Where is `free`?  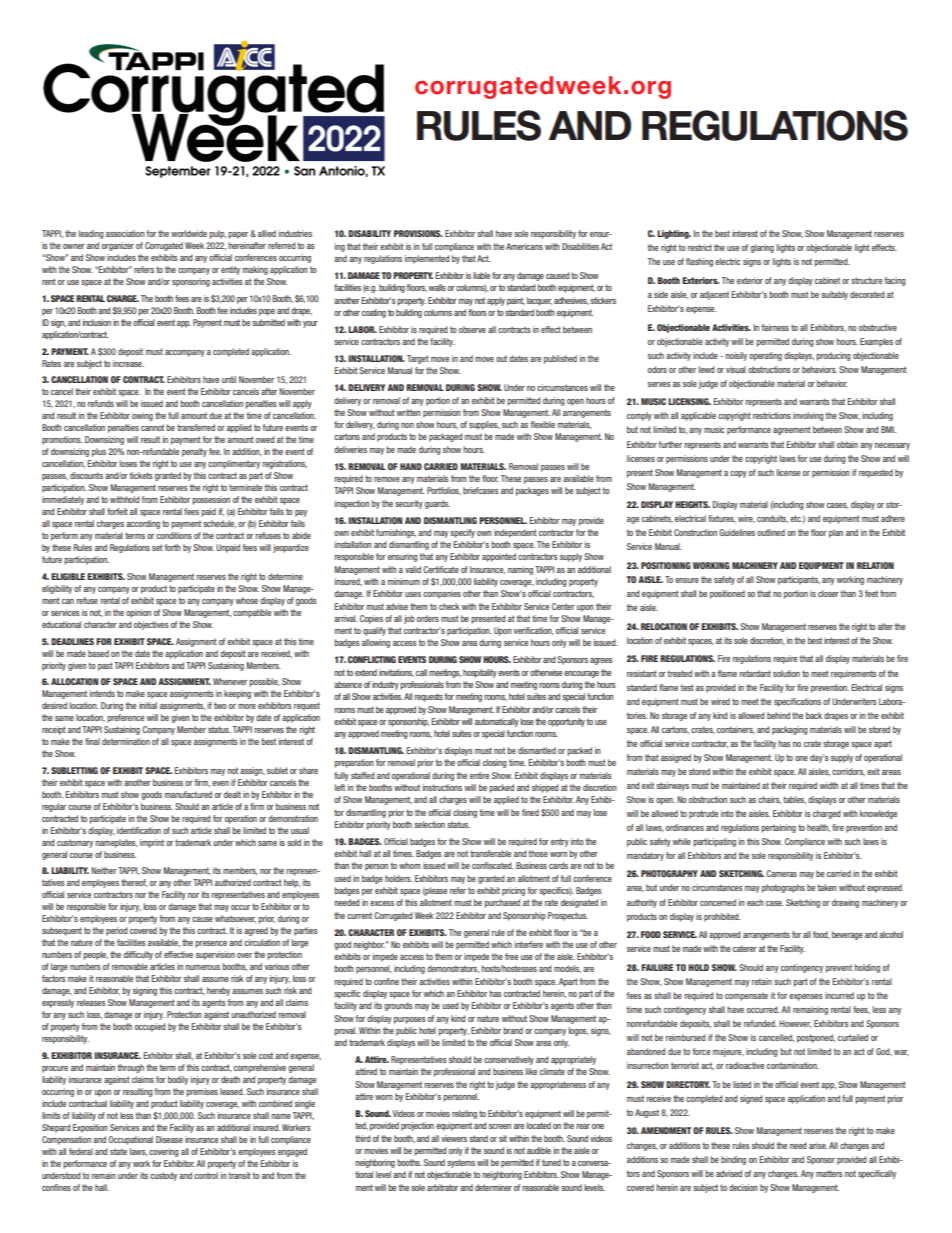 free is located at coordinates (511, 956).
